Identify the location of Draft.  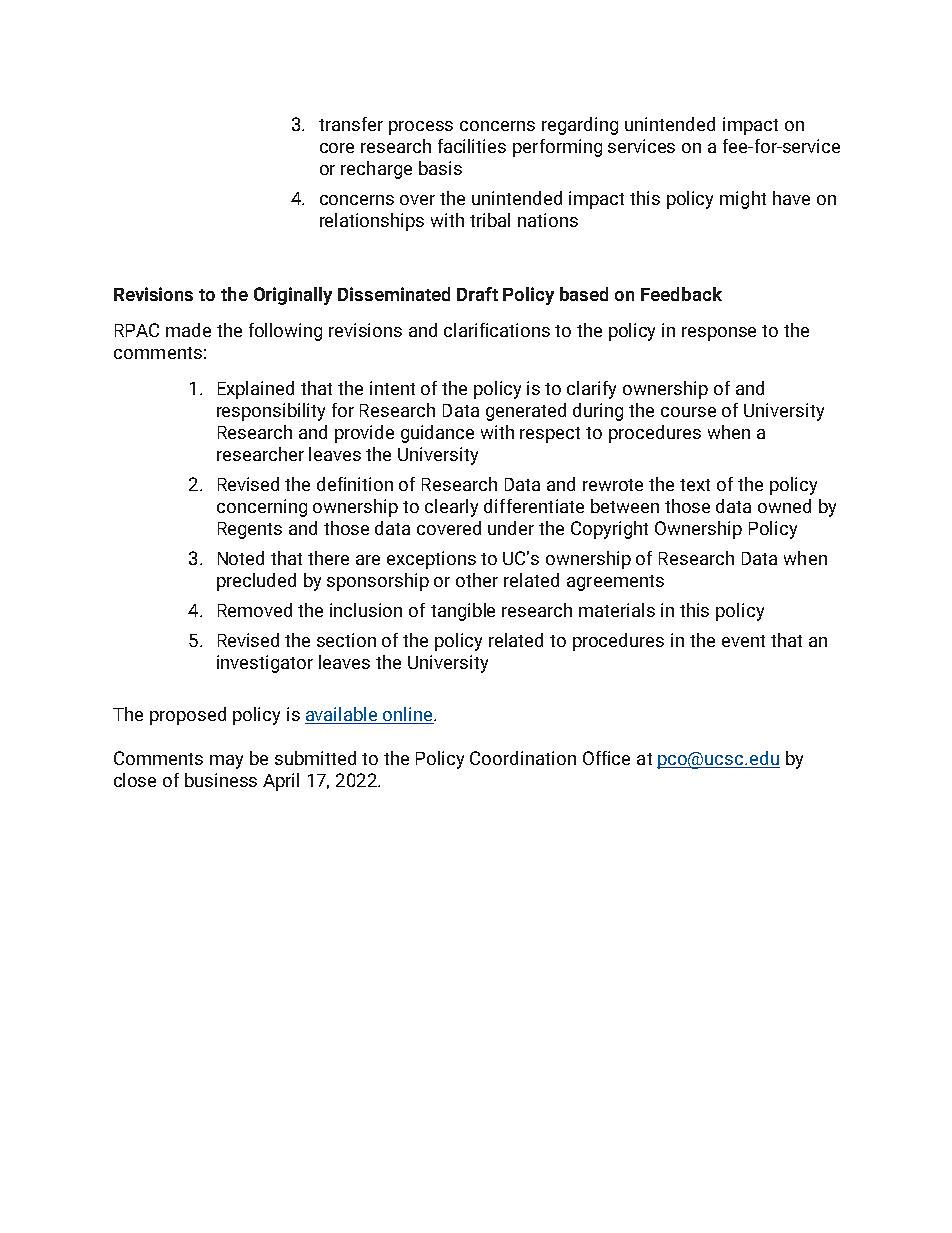
(477, 294).
